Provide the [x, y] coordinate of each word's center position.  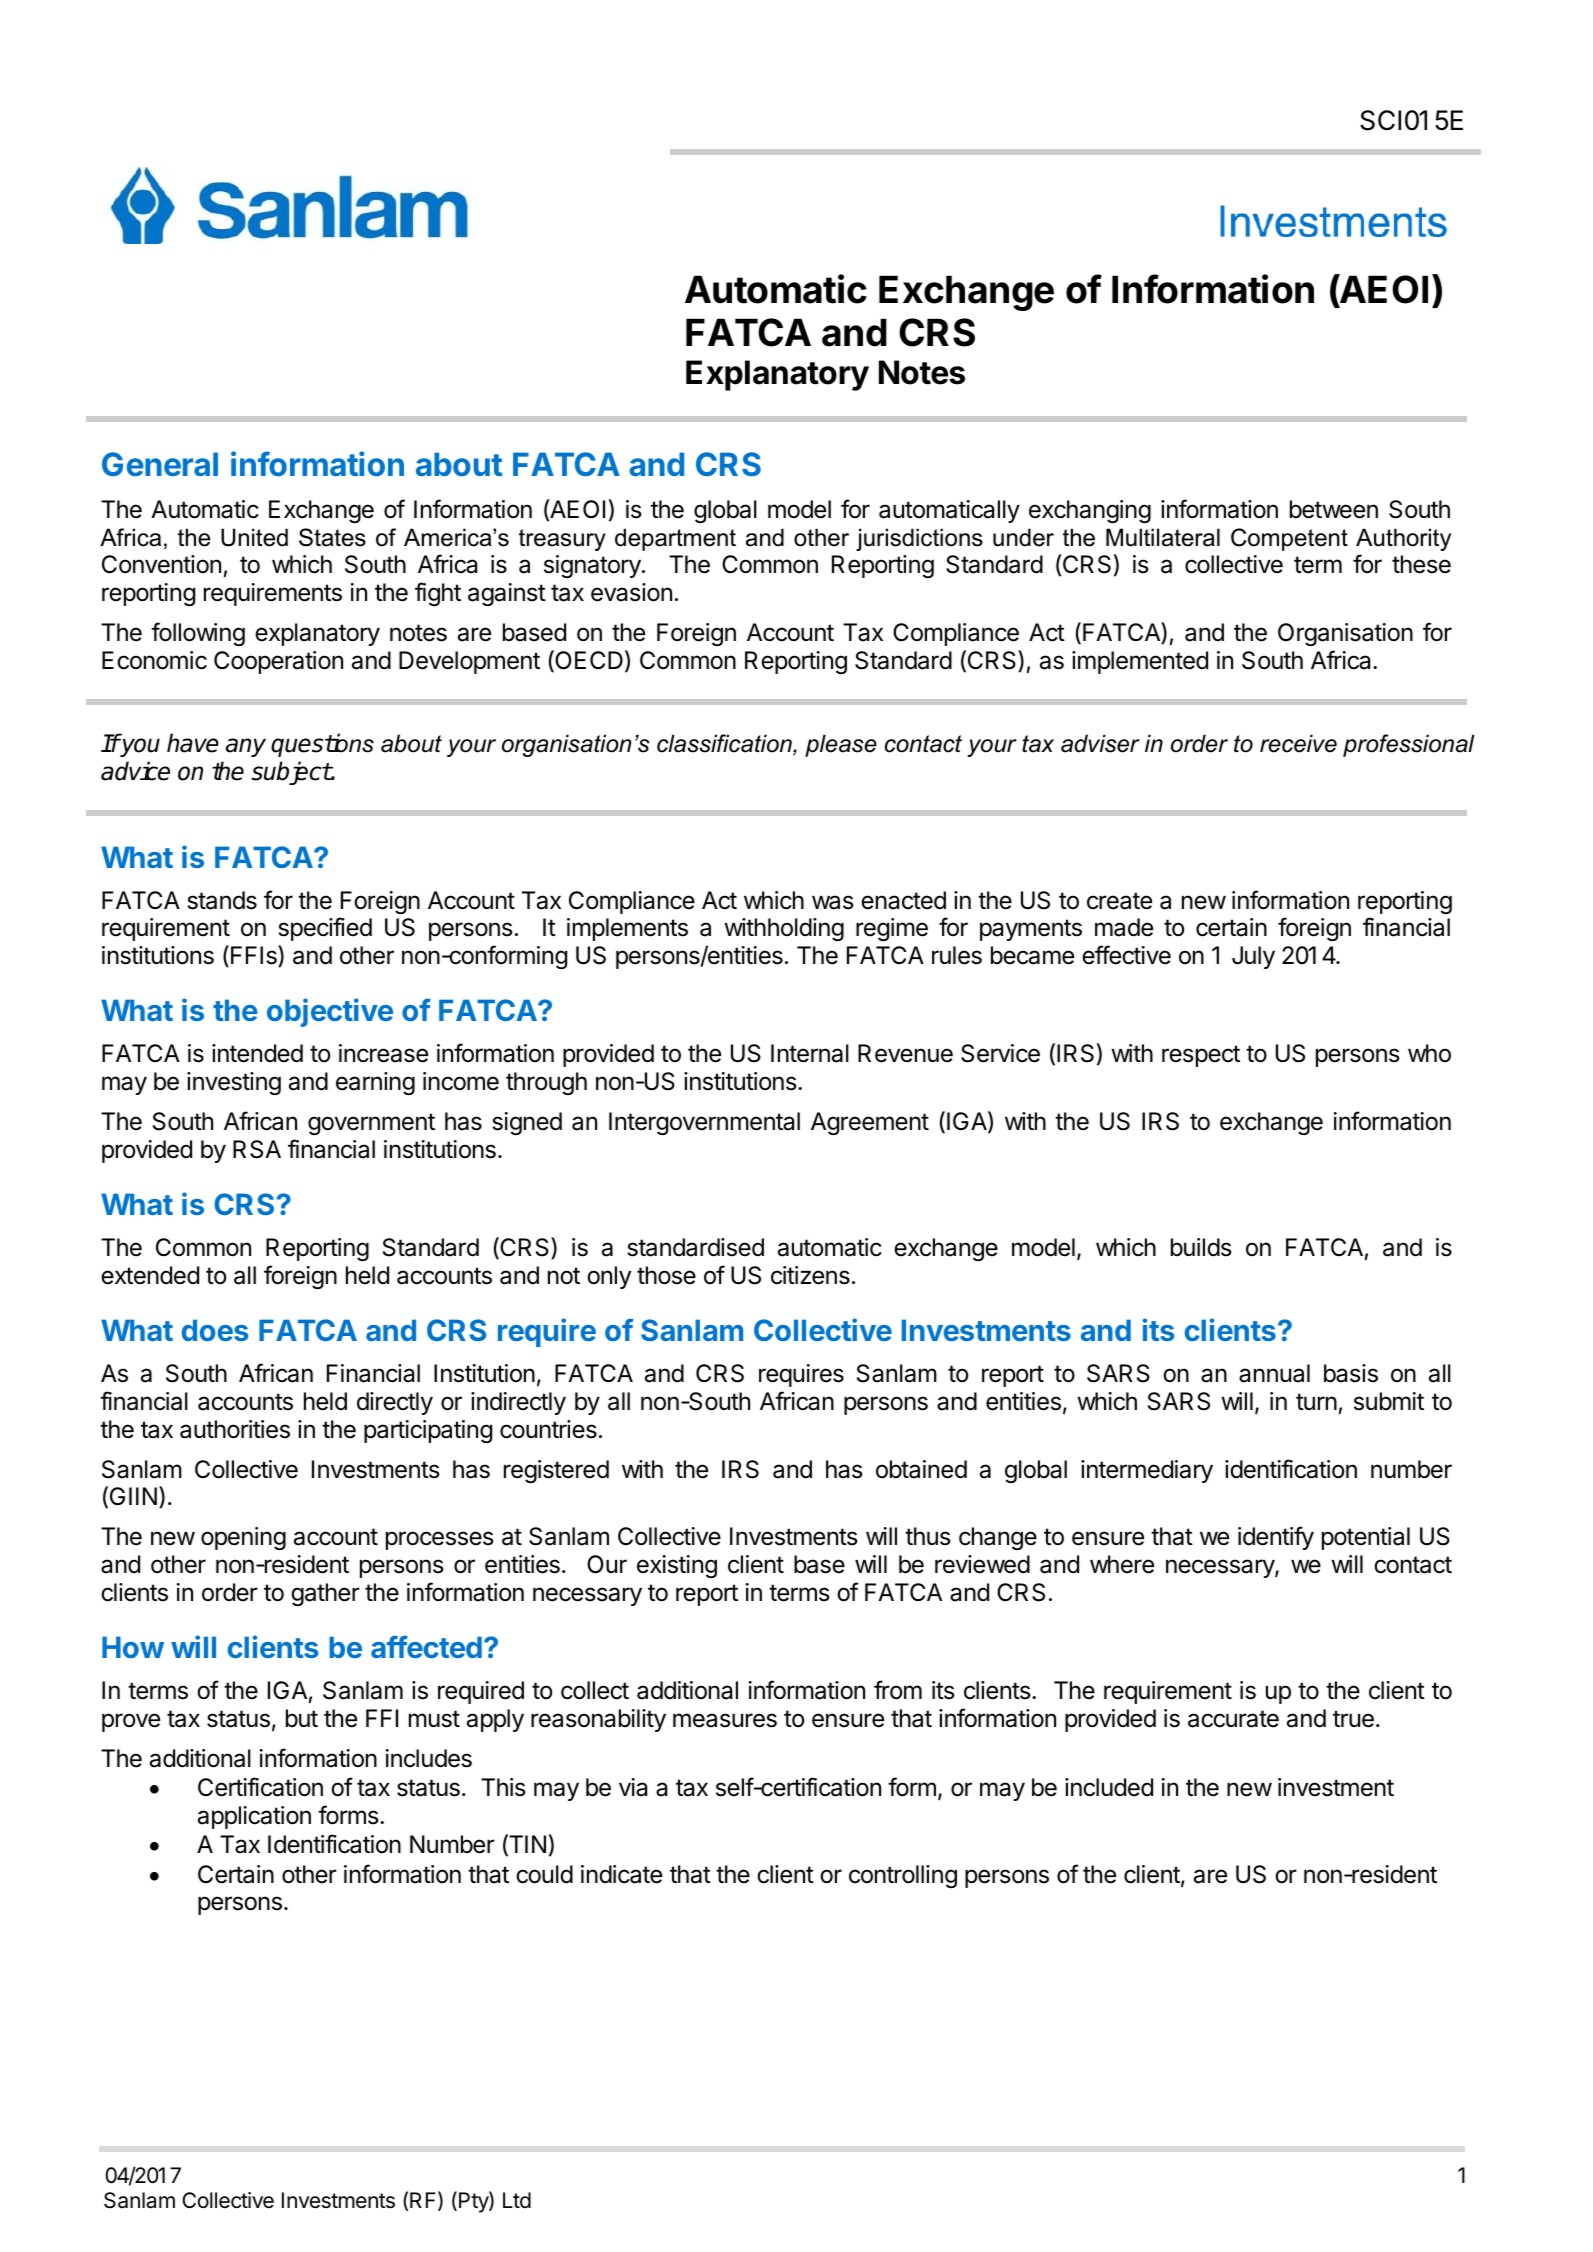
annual [1274, 1373]
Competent [1289, 539]
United [254, 537]
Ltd [517, 2200]
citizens [810, 1275]
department [675, 539]
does [215, 1330]
